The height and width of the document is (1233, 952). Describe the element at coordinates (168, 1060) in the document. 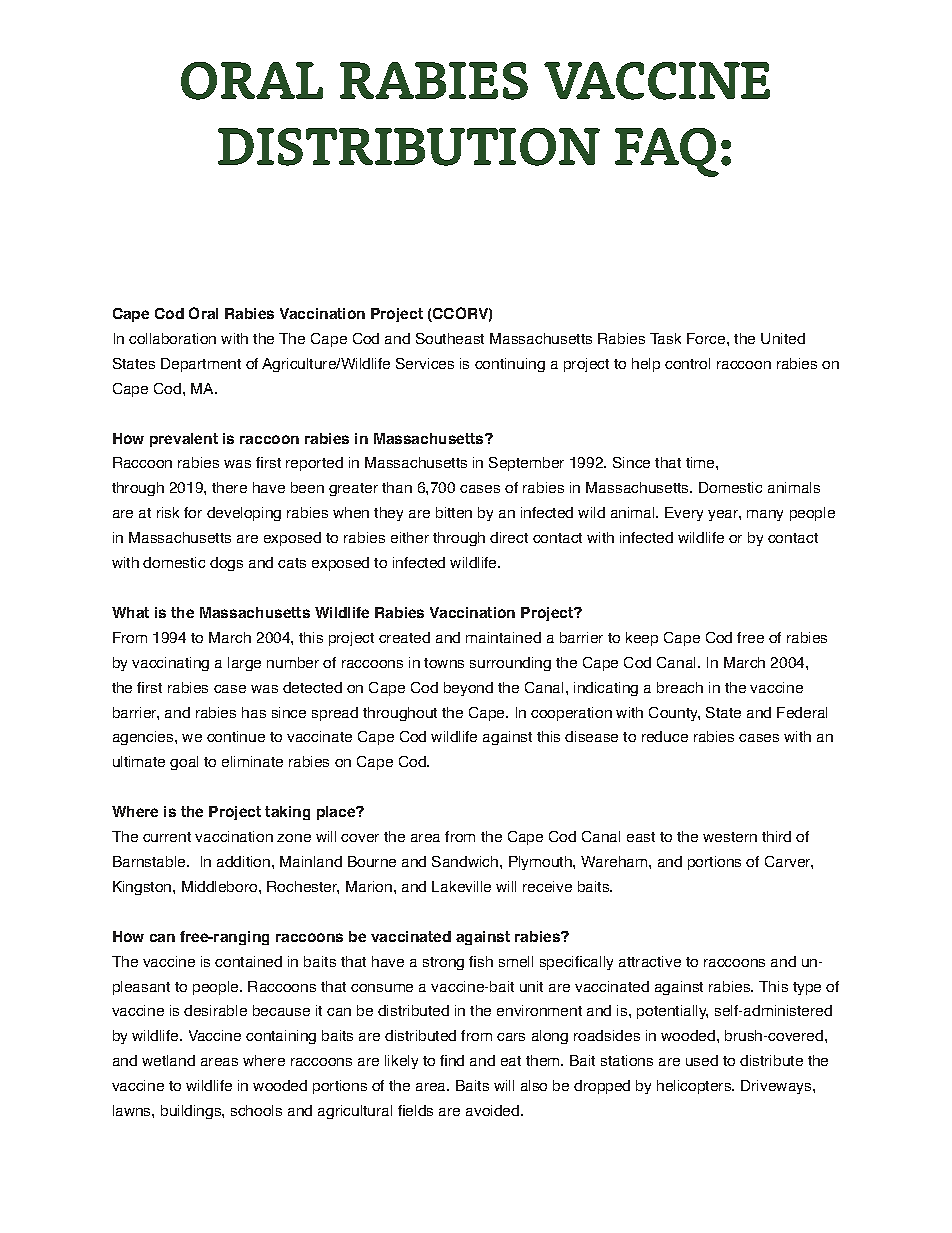

I see `wetland` at that location.
